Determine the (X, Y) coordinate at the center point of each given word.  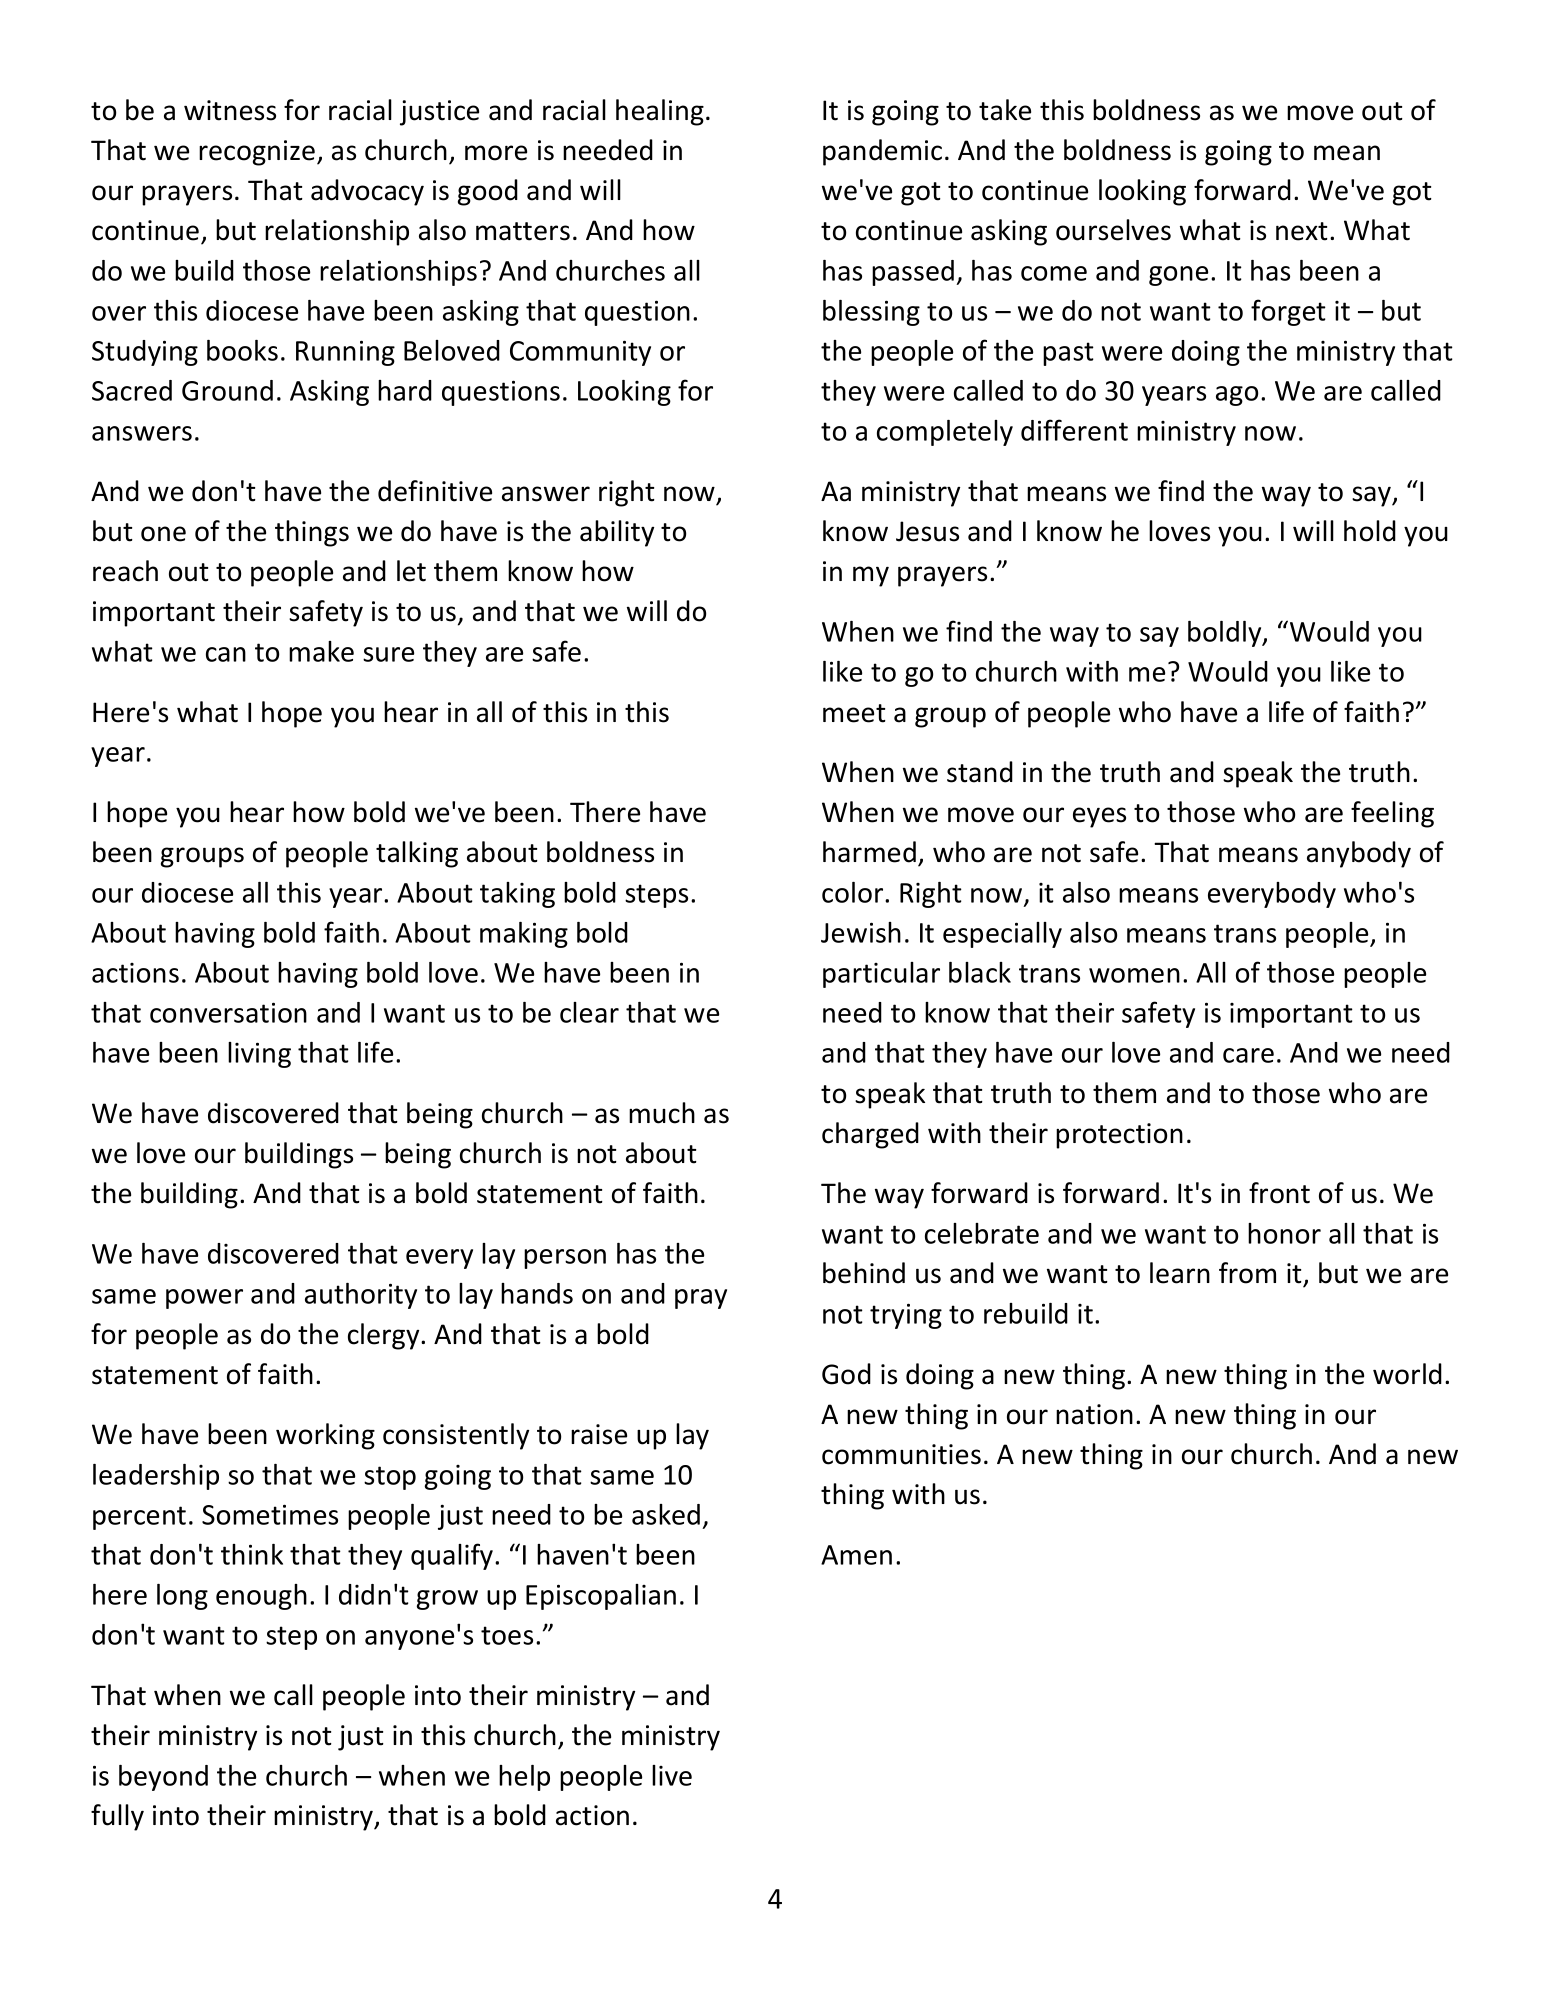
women (1134, 975)
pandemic (882, 152)
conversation (228, 1012)
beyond (163, 1778)
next (1302, 231)
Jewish (861, 932)
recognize (258, 153)
